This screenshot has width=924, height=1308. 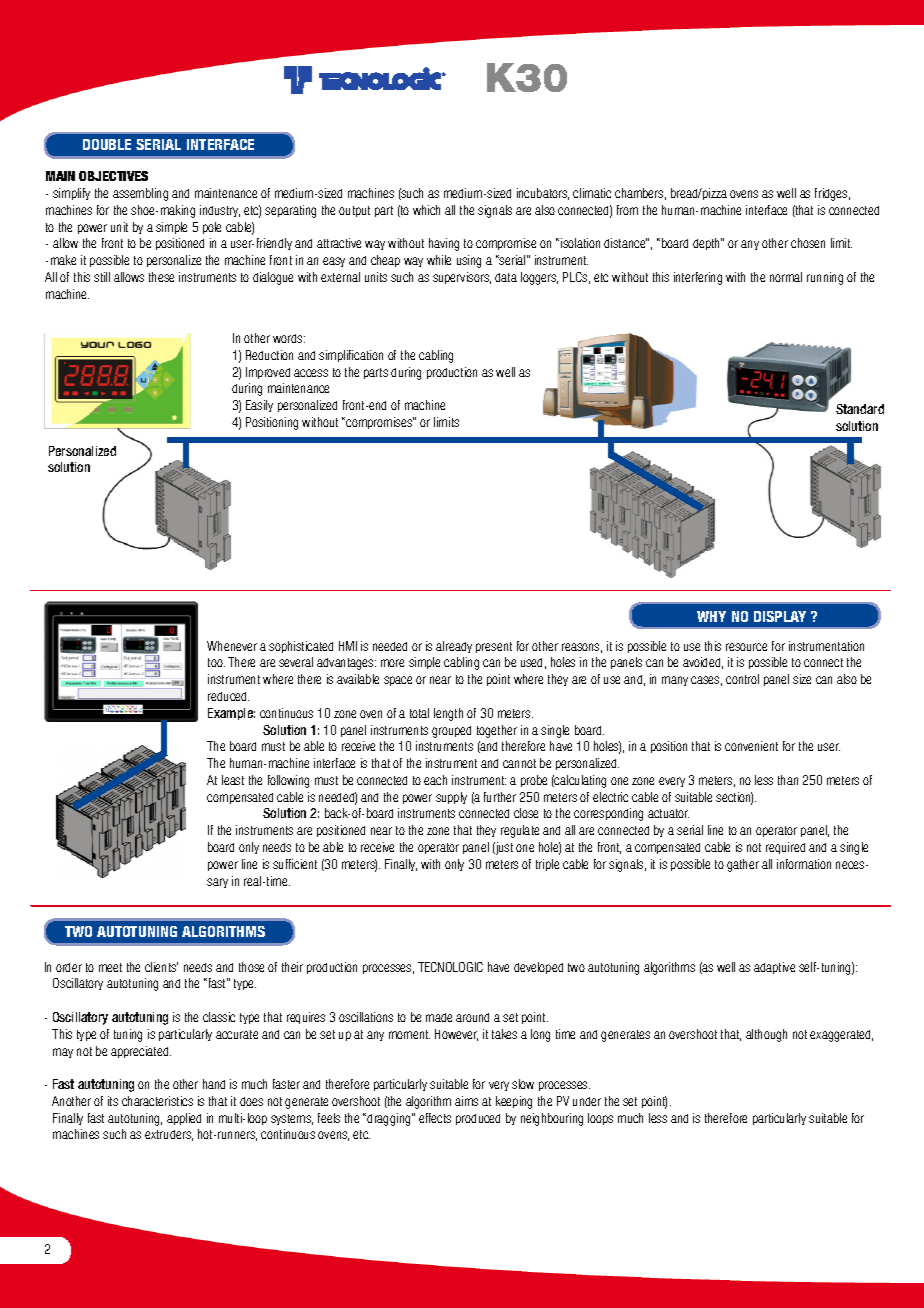 What do you see at coordinates (808, 243) in the screenshot?
I see `chosen` at bounding box center [808, 243].
